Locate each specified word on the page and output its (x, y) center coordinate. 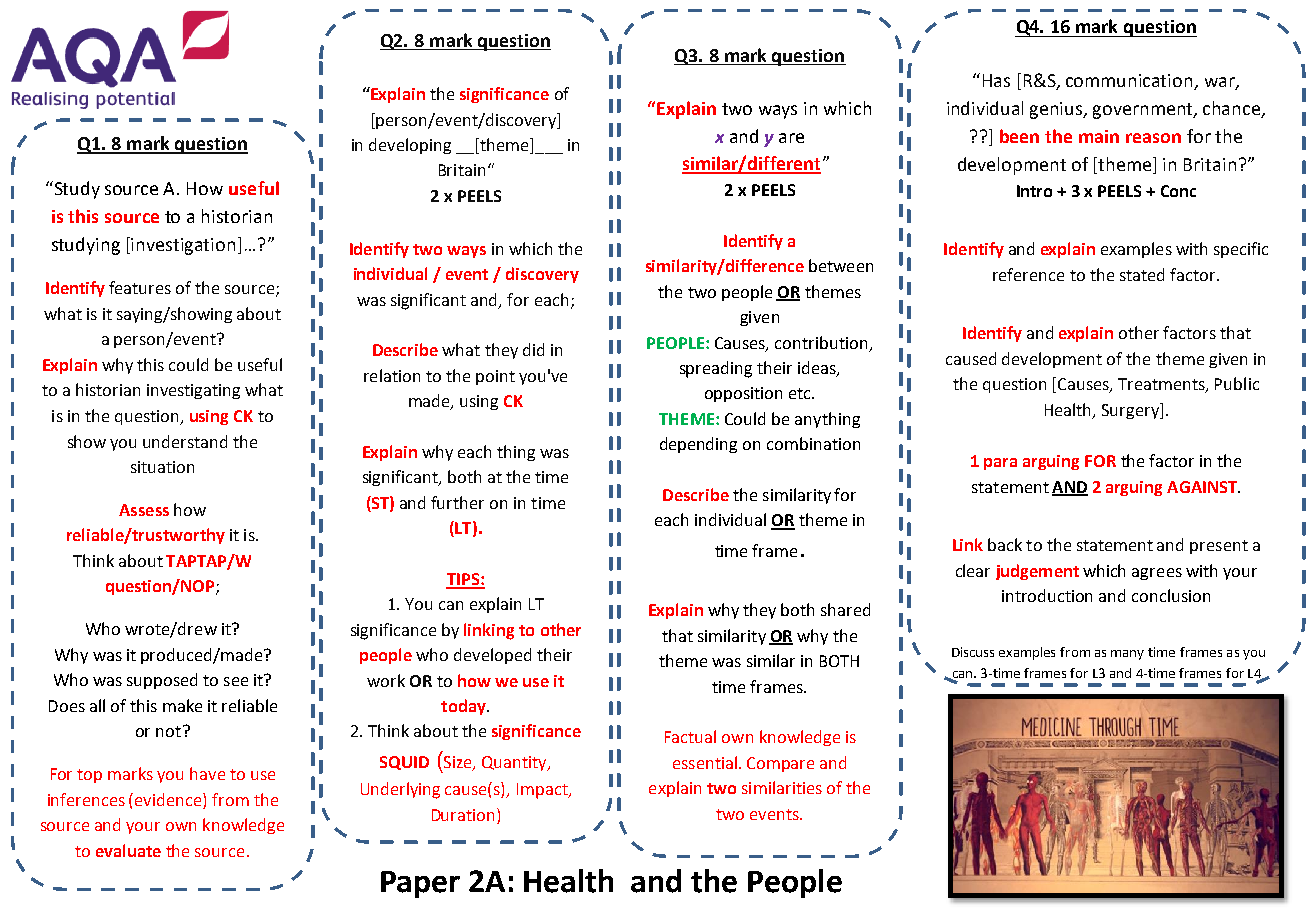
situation (162, 467)
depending (698, 445)
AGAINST (1203, 487)
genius (1057, 110)
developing (410, 146)
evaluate (128, 850)
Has (996, 80)
